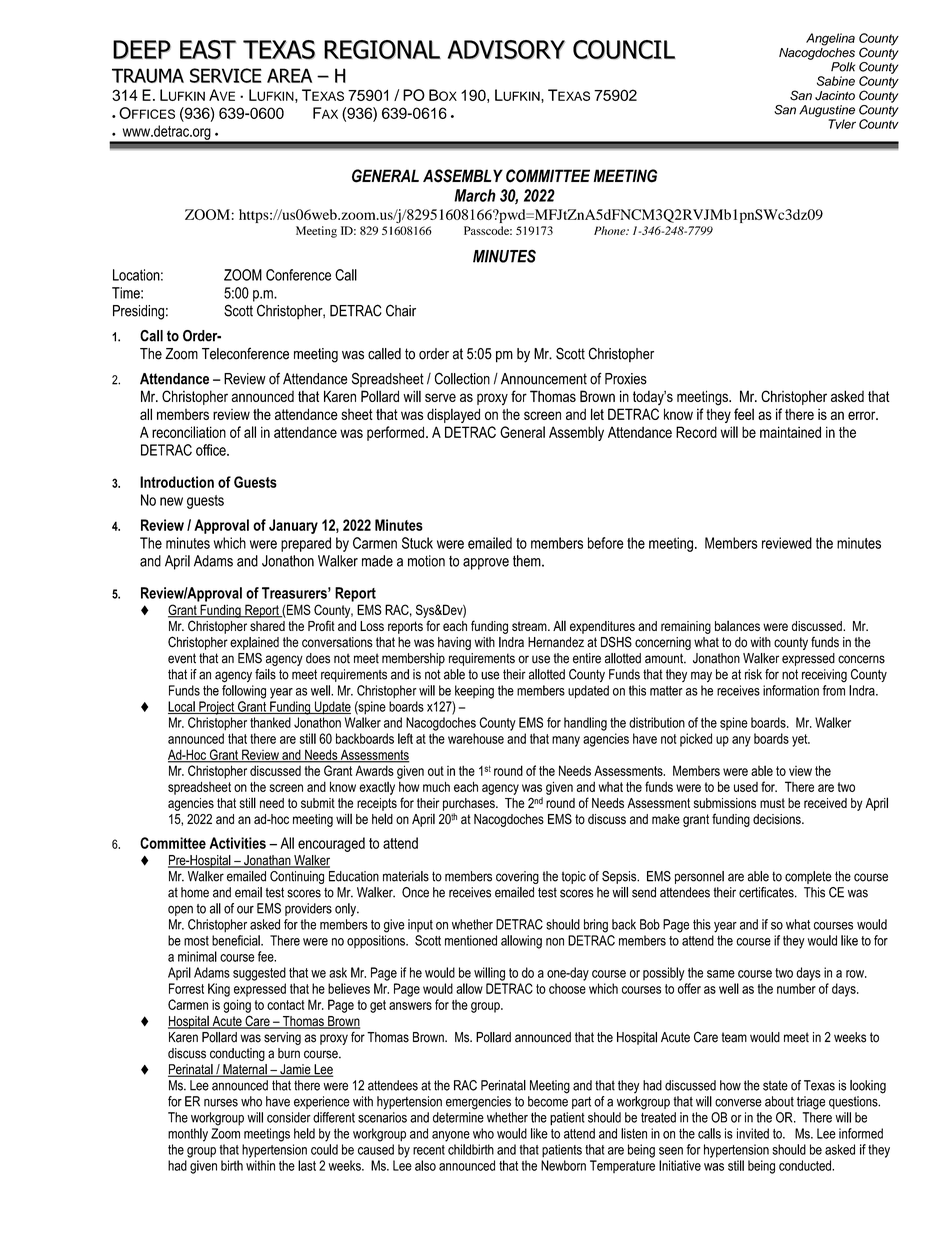 The image size is (952, 1233). What do you see at coordinates (289, 1117) in the document?
I see `consider` at bounding box center [289, 1117].
